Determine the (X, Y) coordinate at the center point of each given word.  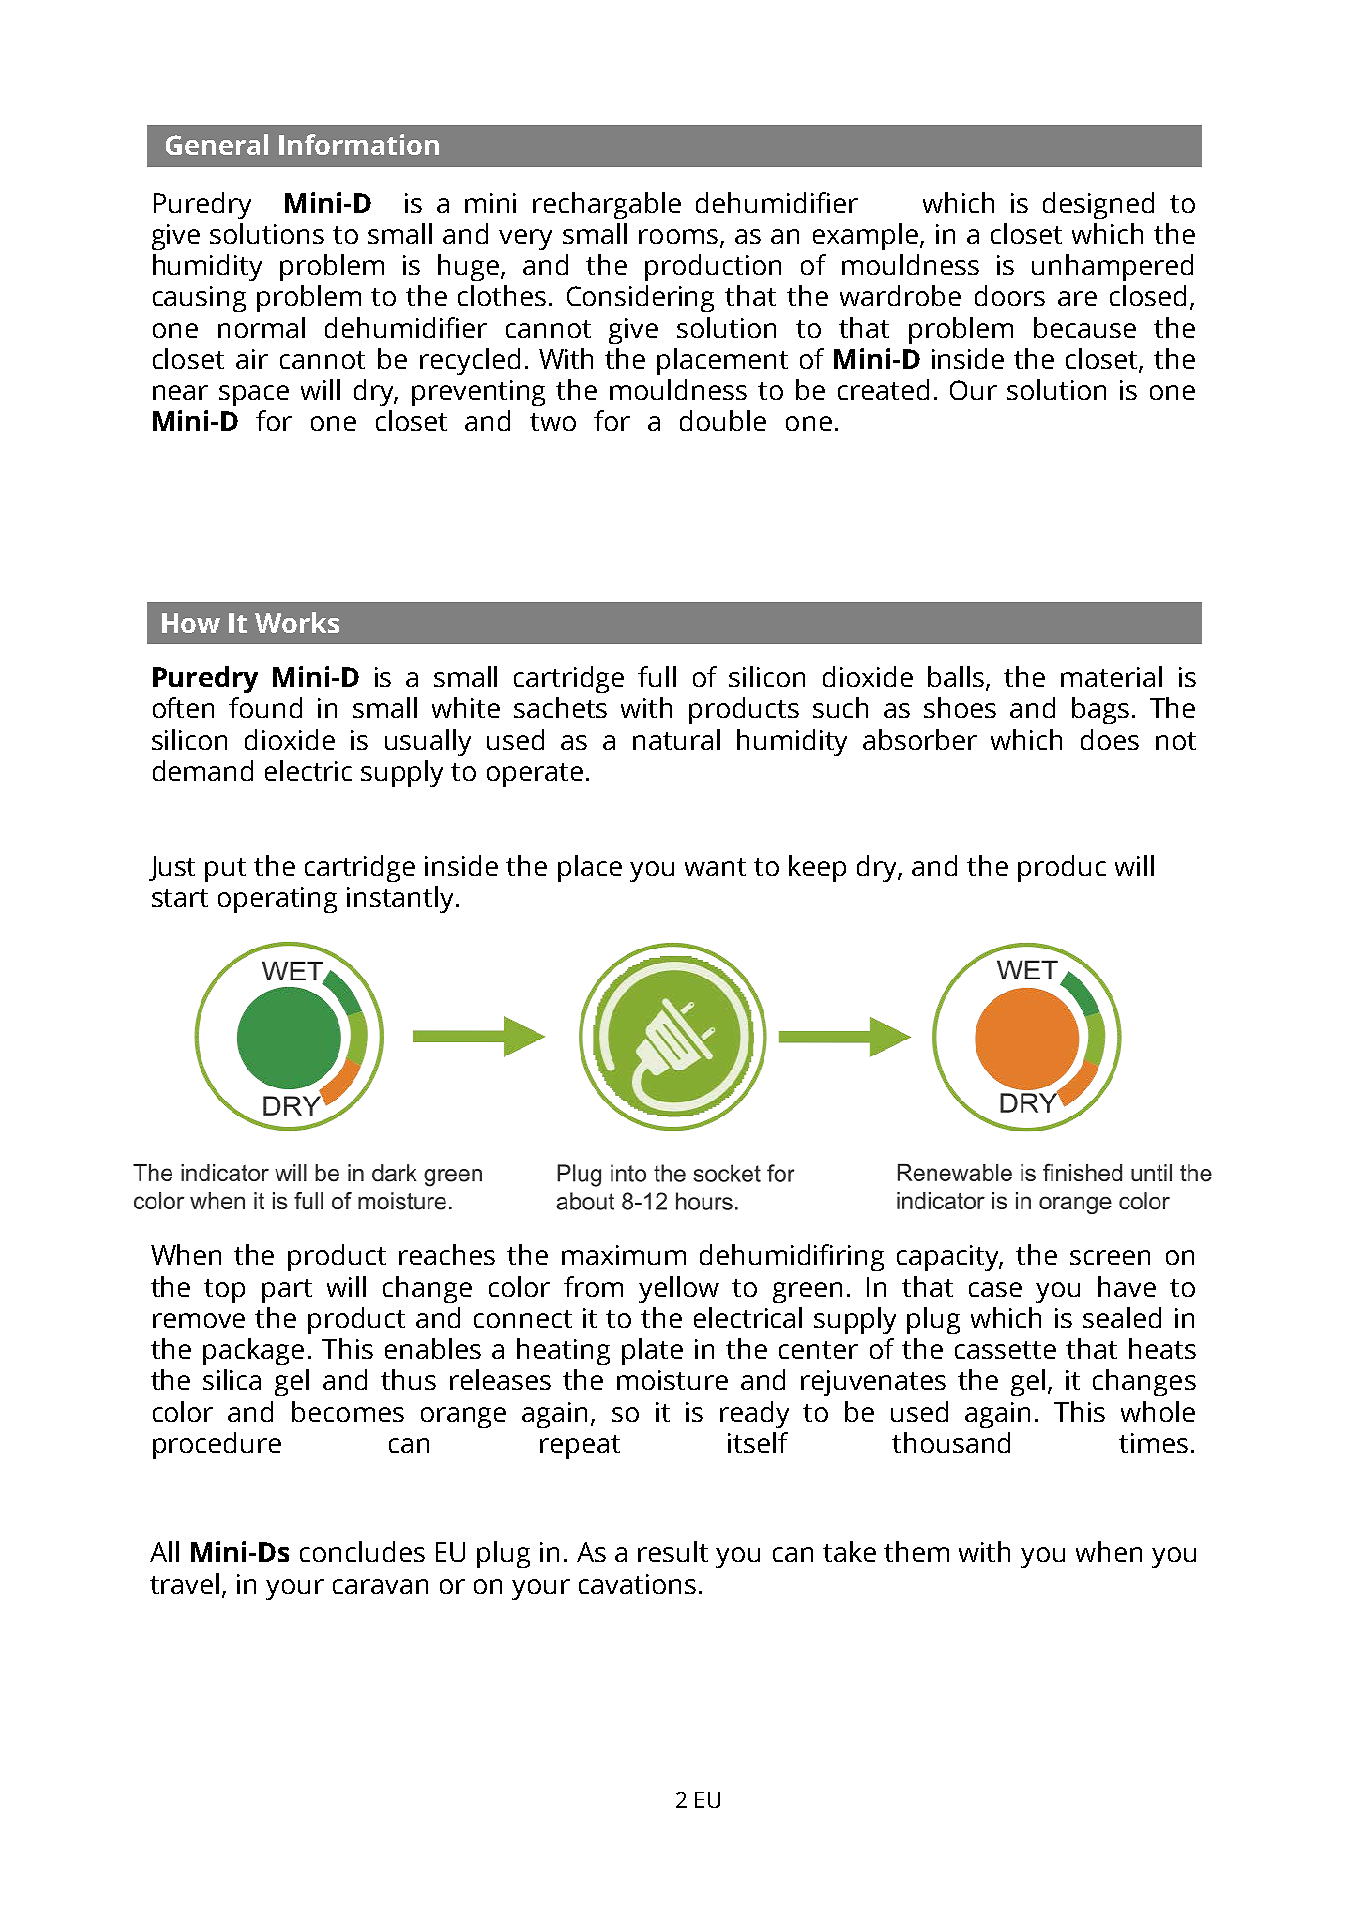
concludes (362, 1551)
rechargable (607, 205)
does (1110, 739)
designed (1098, 205)
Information (359, 144)
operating (277, 900)
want (715, 867)
